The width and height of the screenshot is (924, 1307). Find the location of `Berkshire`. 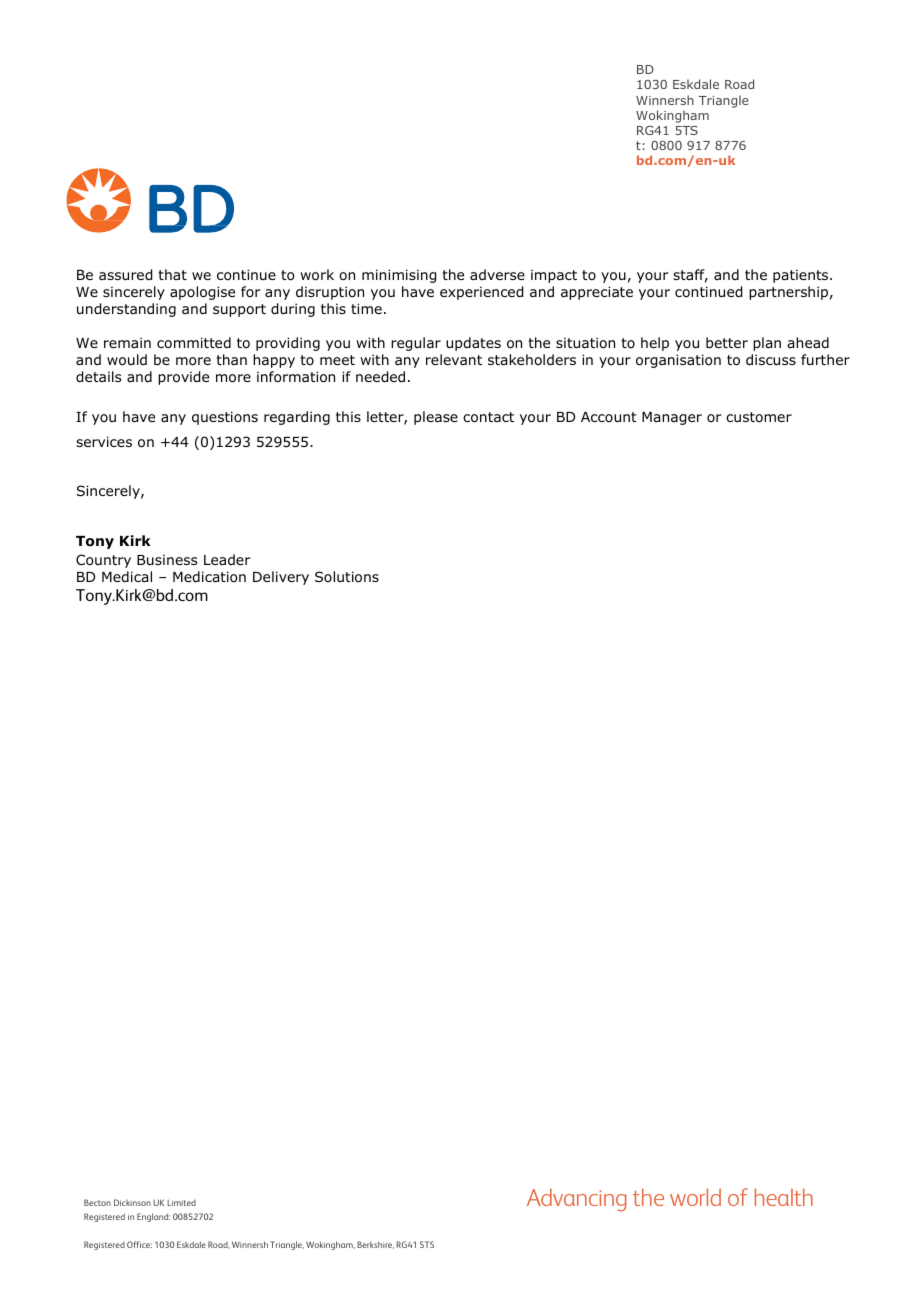

Berkshire is located at coordinates (375, 1245).
